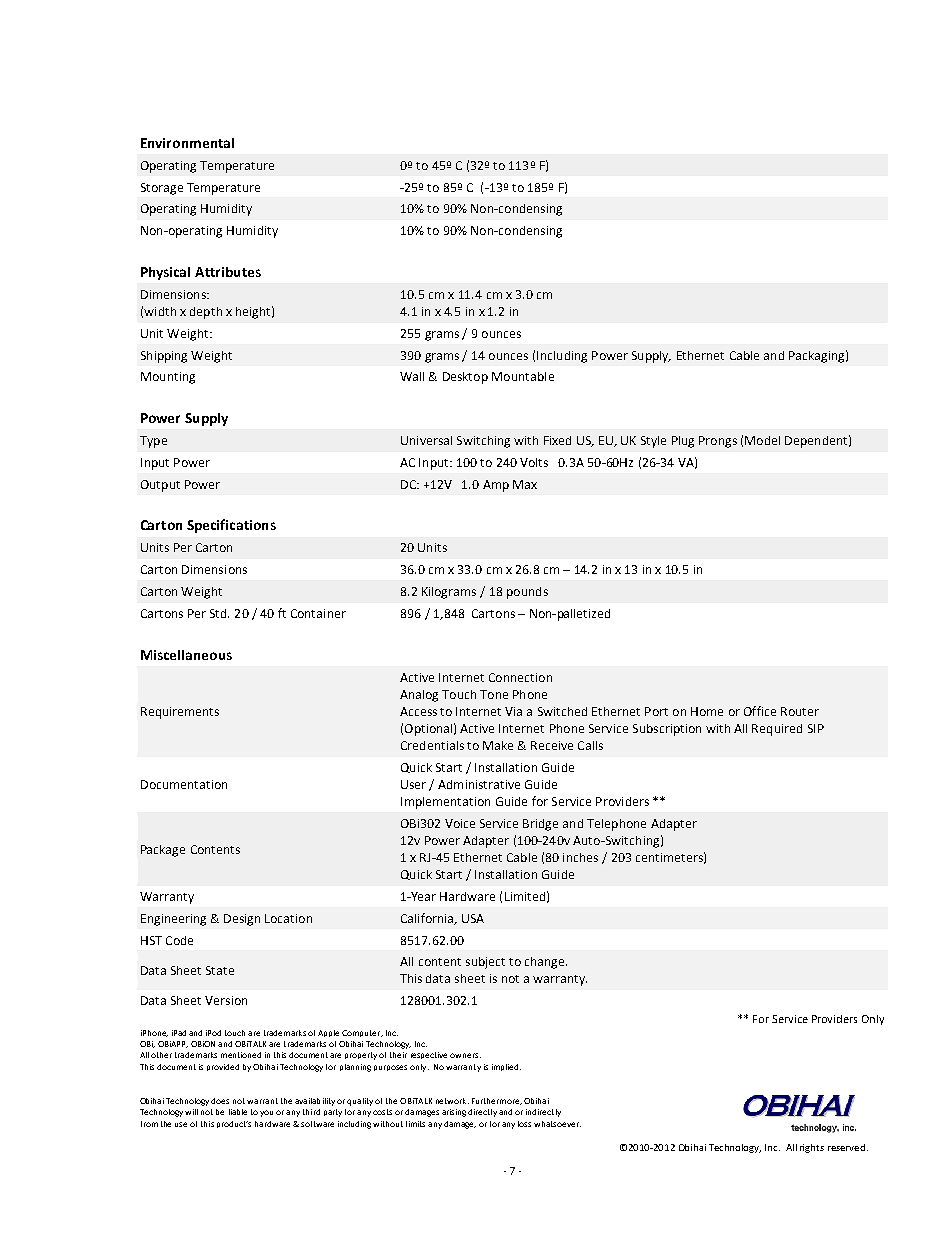 The height and width of the document is (1233, 952). I want to click on Std, so click(219, 613).
